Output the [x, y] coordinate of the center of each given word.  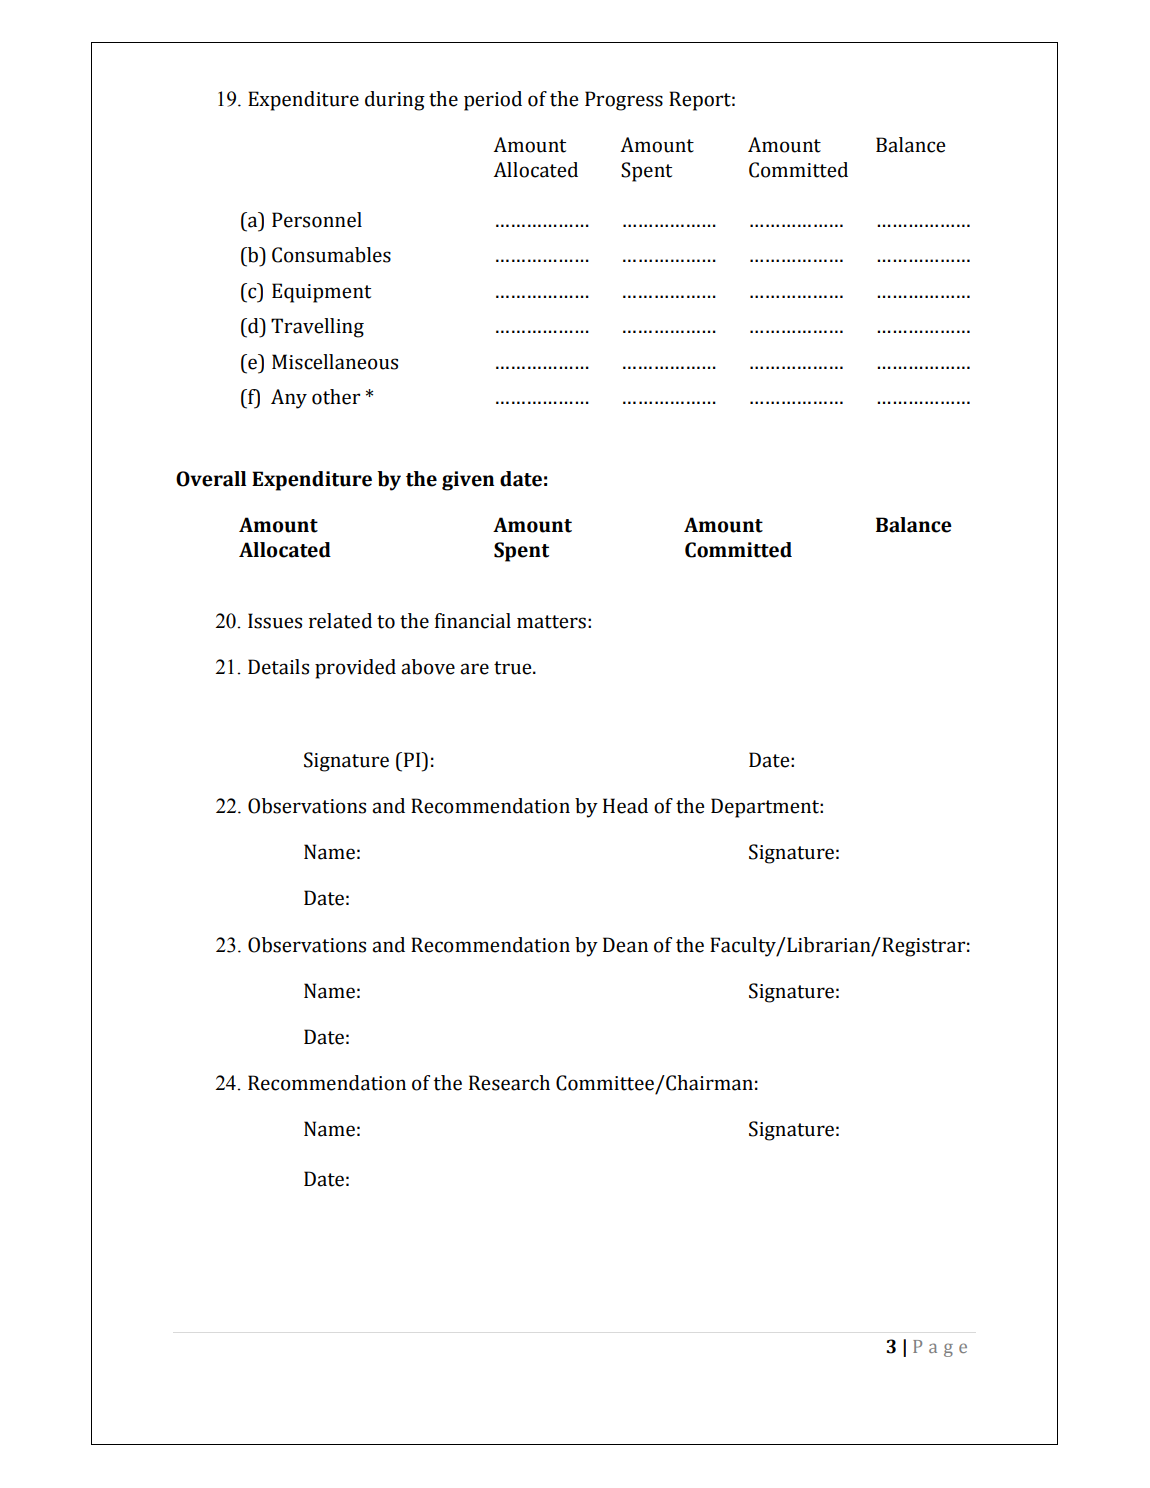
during [395, 101]
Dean [625, 945]
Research [509, 1083]
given [468, 481]
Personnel [317, 220]
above [428, 667]
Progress [624, 101]
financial [473, 621]
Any [289, 399]
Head [625, 806]
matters [551, 622]
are [474, 669]
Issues [275, 621]
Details [278, 667]
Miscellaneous [335, 362]
